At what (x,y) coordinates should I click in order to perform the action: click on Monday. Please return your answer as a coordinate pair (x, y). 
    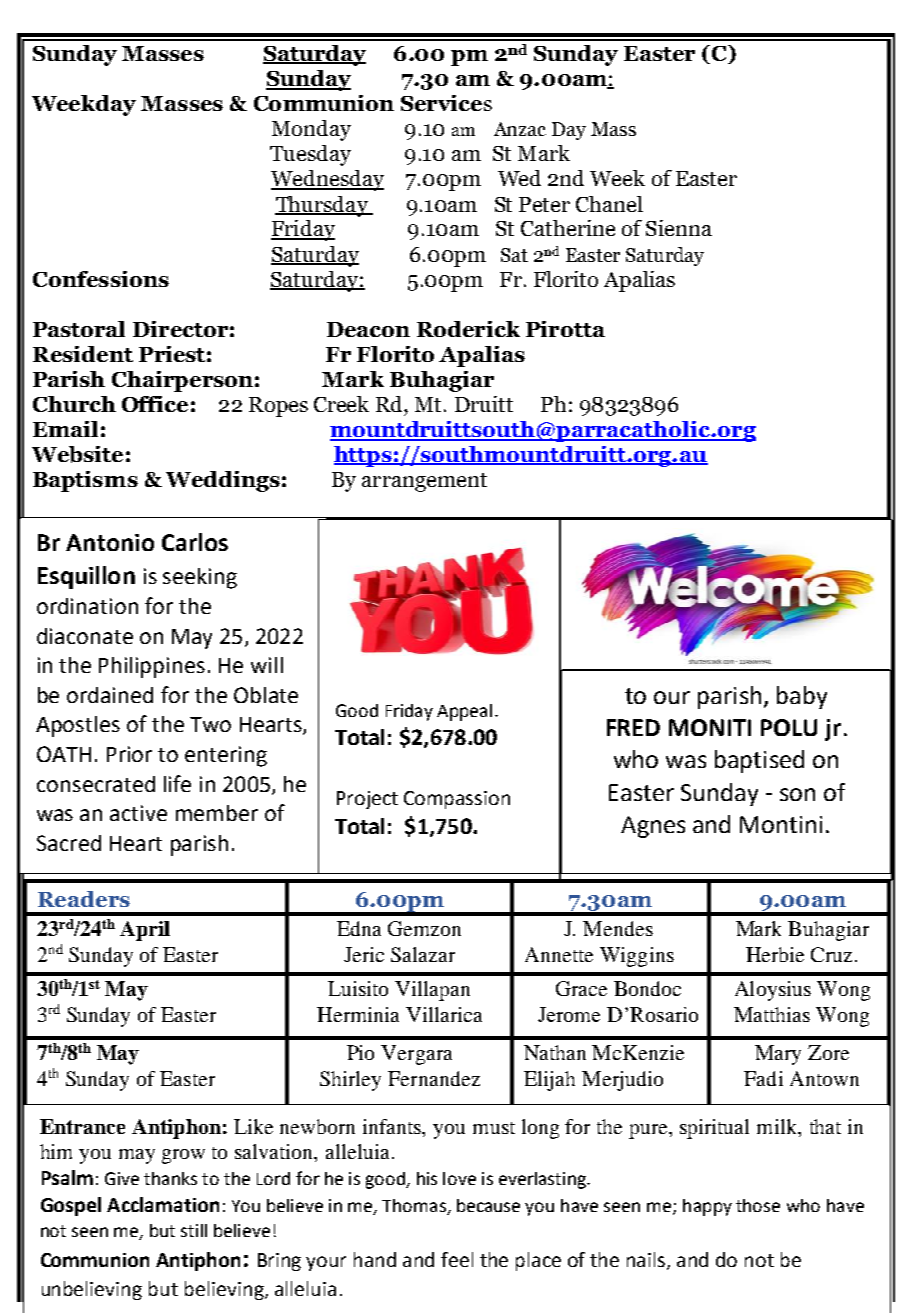
    Looking at the image, I should click on (311, 130).
